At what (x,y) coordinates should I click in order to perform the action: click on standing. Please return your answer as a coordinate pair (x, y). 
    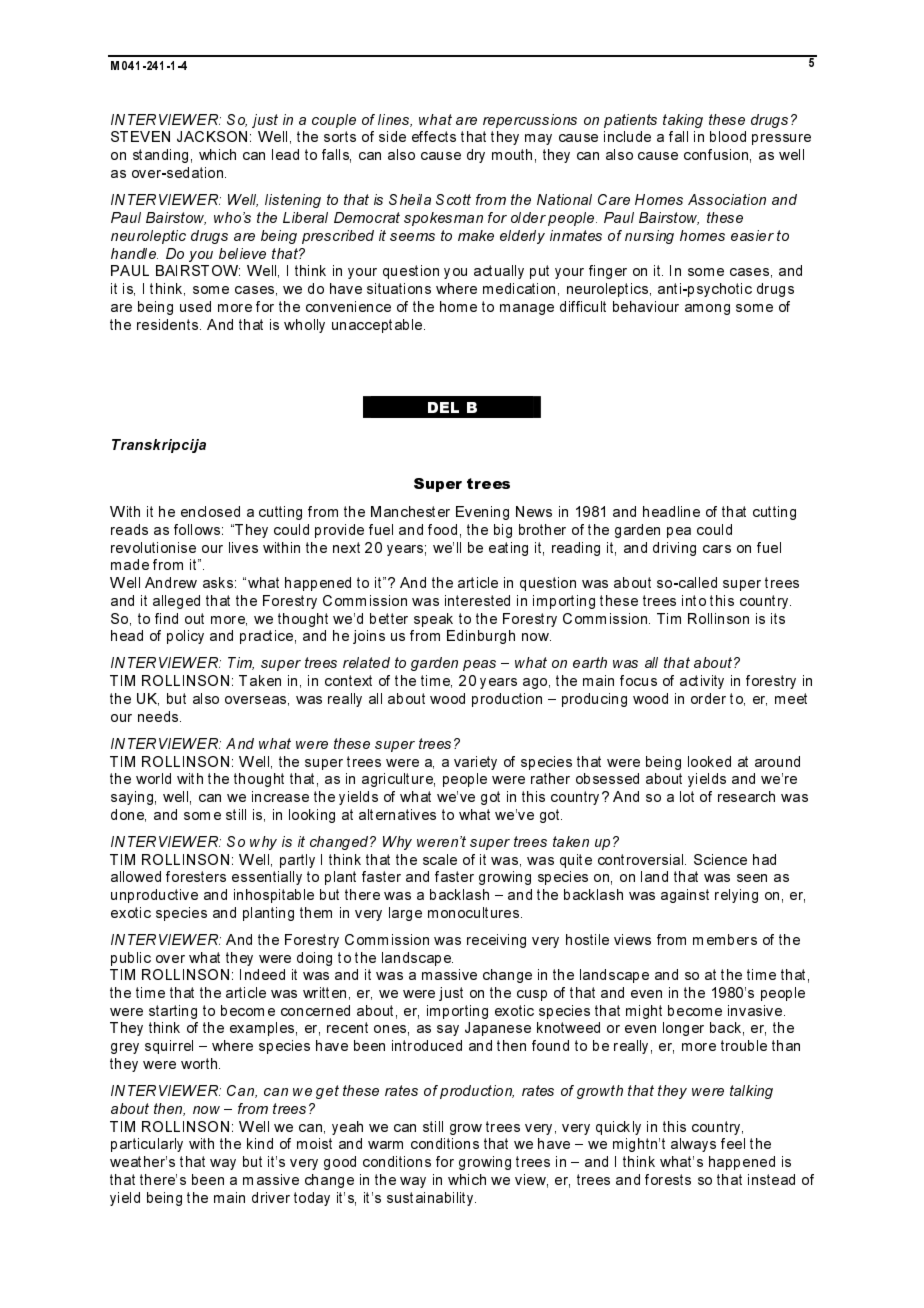
    Looking at the image, I should click on (160, 156).
